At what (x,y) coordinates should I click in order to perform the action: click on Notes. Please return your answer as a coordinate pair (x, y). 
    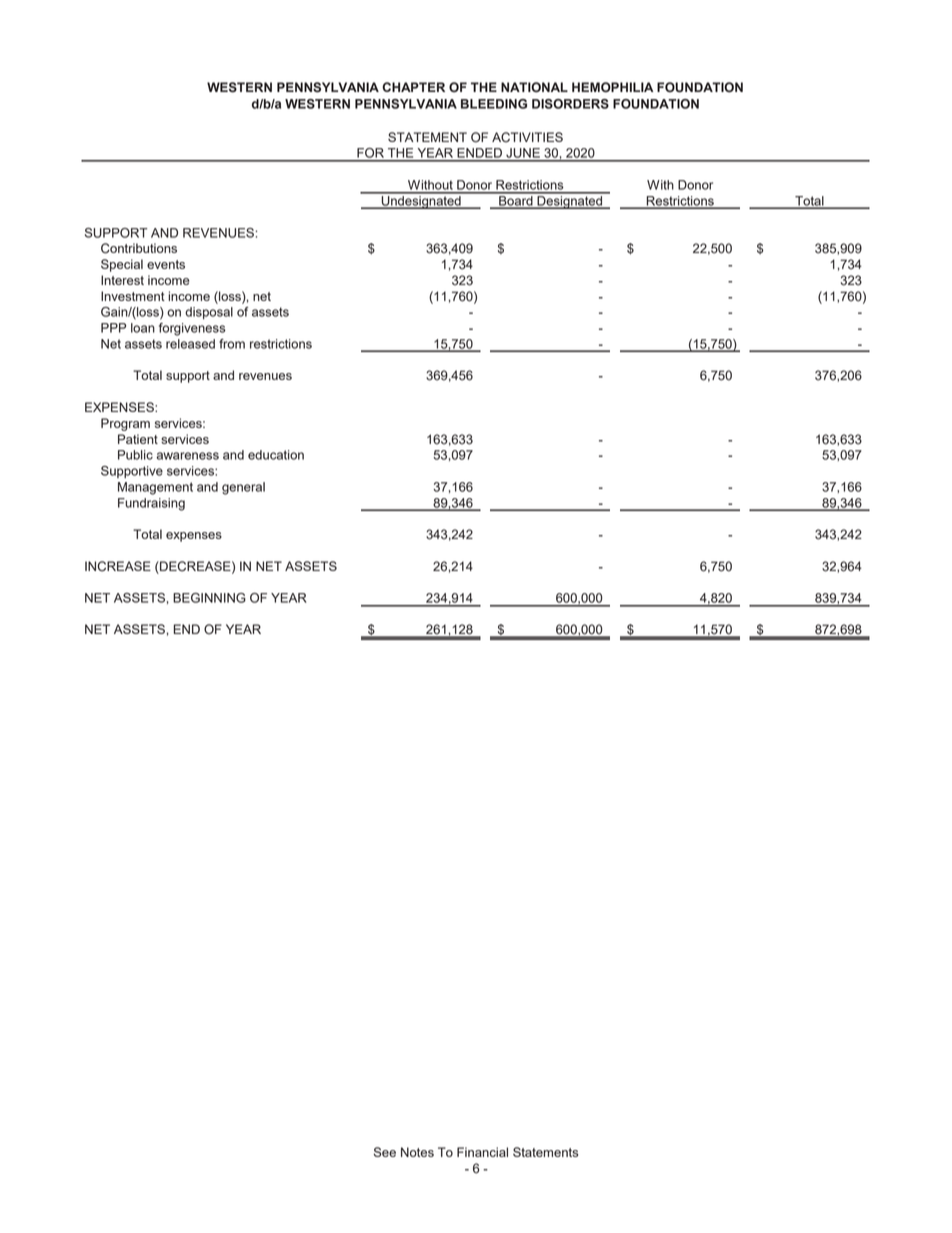
    Looking at the image, I should click on (417, 1152).
